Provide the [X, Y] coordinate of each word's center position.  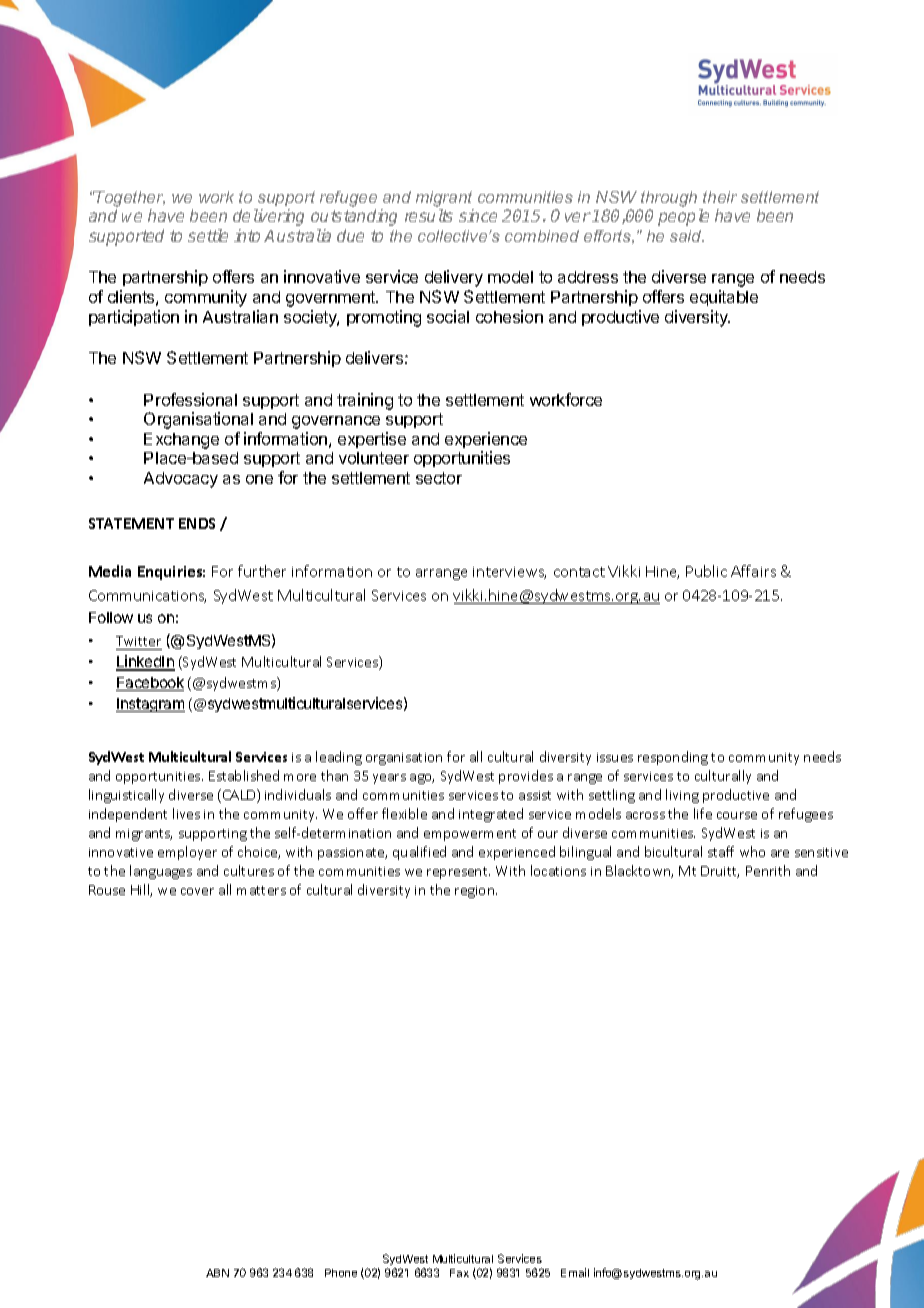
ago [422, 779]
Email [575, 1272]
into [247, 235]
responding [673, 758]
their [720, 197]
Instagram [150, 705]
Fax [459, 1273]
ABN [217, 1273]
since [478, 215]
